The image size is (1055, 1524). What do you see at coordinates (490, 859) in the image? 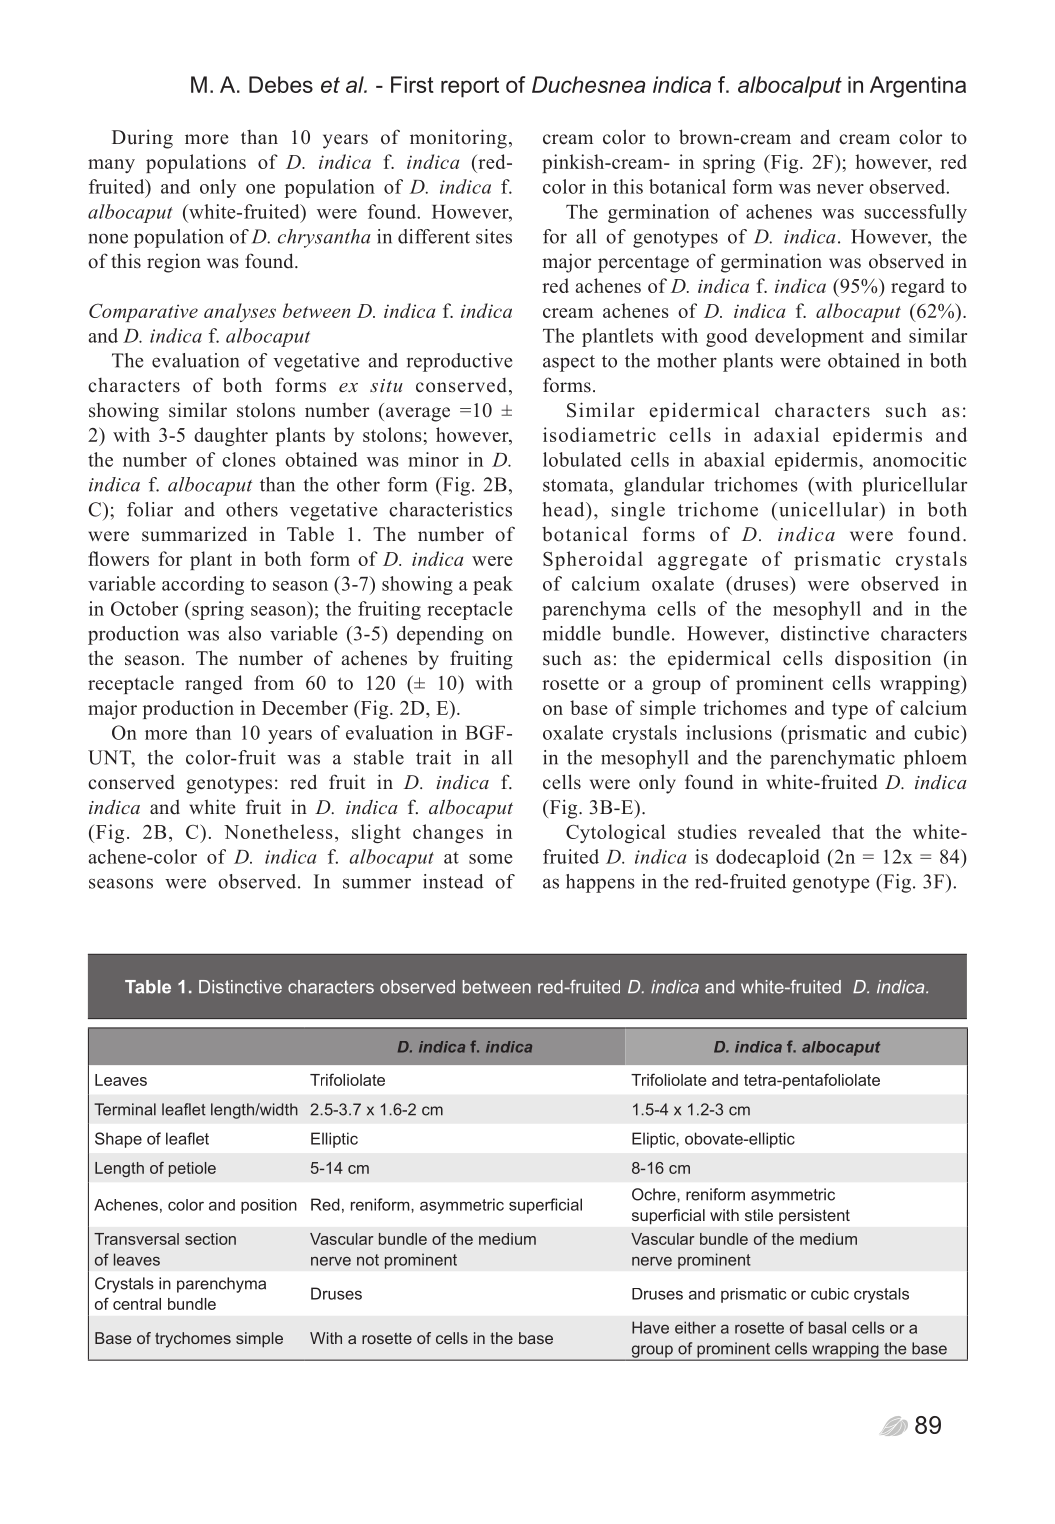
I see `some` at bounding box center [490, 859].
